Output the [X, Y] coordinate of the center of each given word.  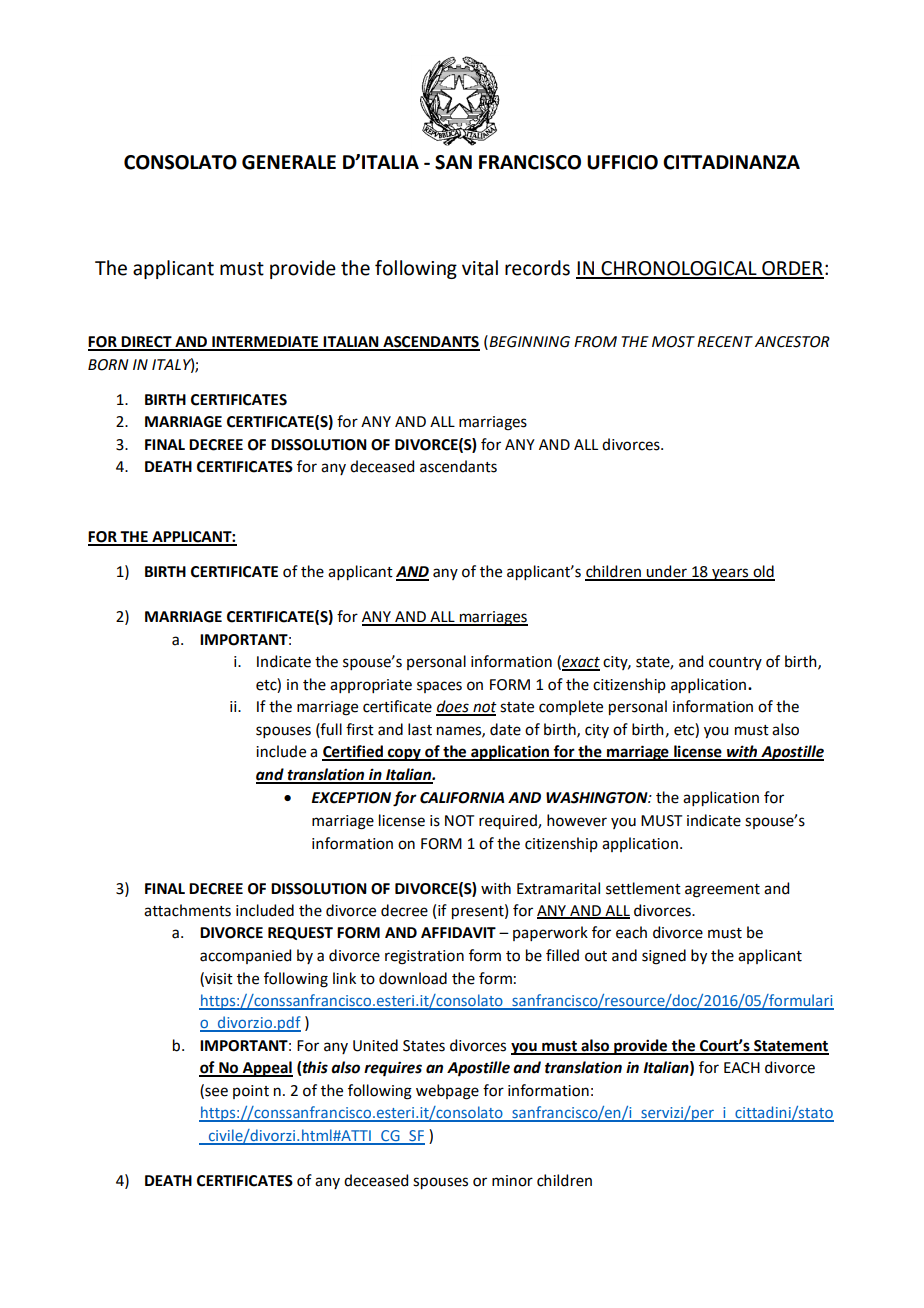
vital [480, 268]
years [730, 574]
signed [664, 957]
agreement [722, 891]
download [413, 978]
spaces [439, 687]
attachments [187, 910]
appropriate [371, 686]
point [251, 1092]
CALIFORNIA [462, 798]
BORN [108, 365]
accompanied [245, 956]
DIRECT [147, 343]
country [735, 663]
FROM [595, 342]
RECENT [725, 342]
